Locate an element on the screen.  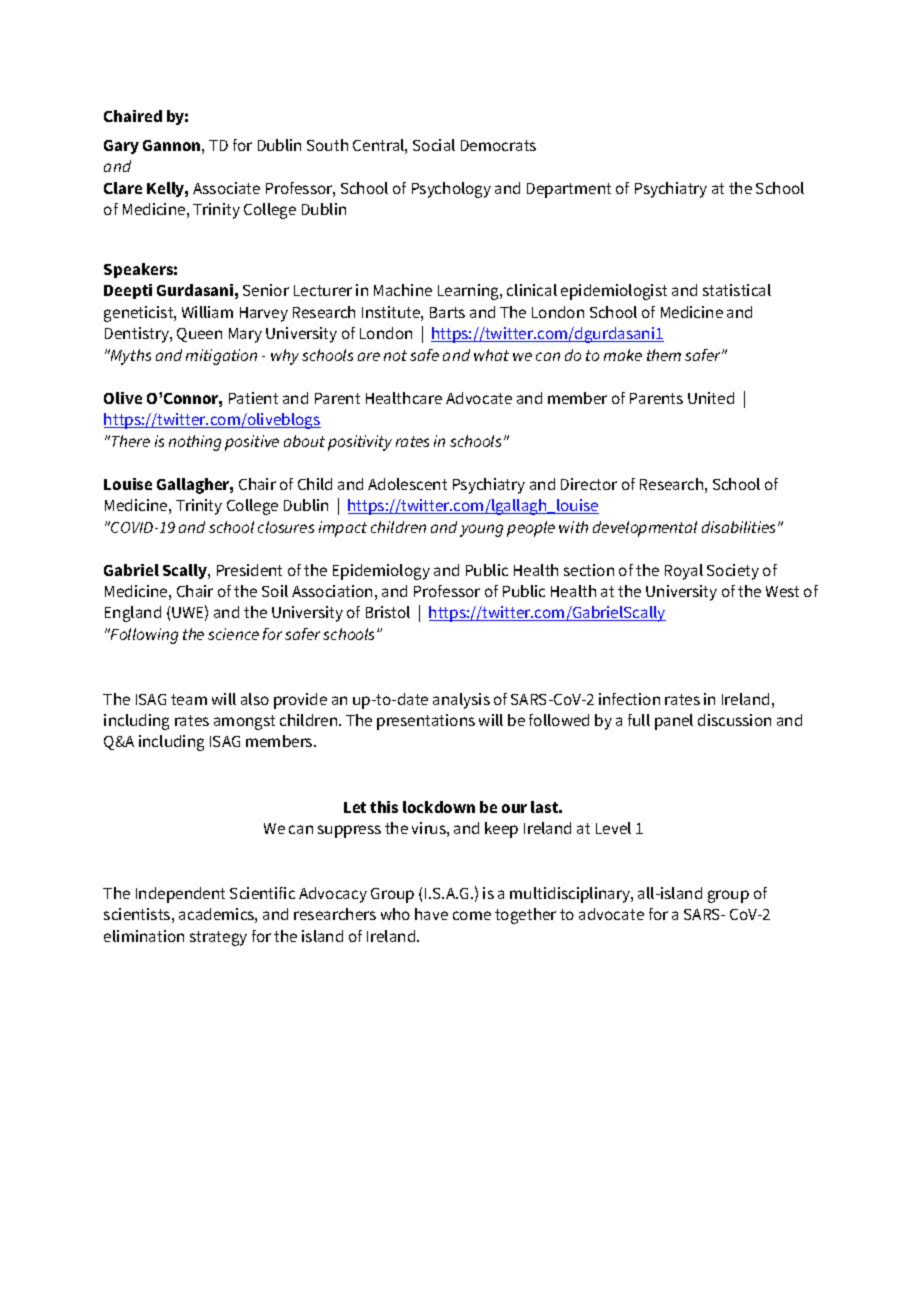
infection is located at coordinates (629, 699).
